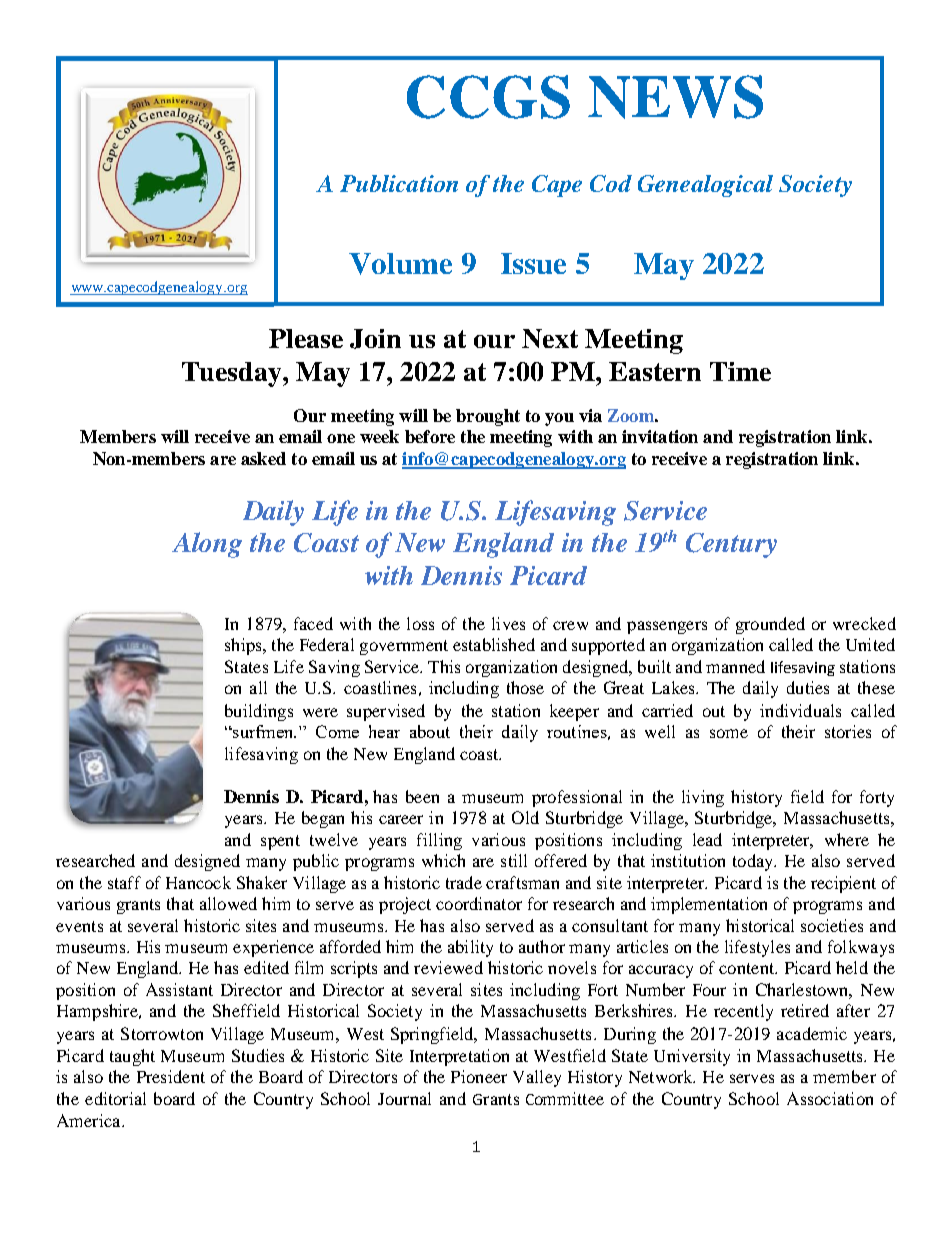 The height and width of the image is (1233, 952). I want to click on President, so click(171, 1076).
